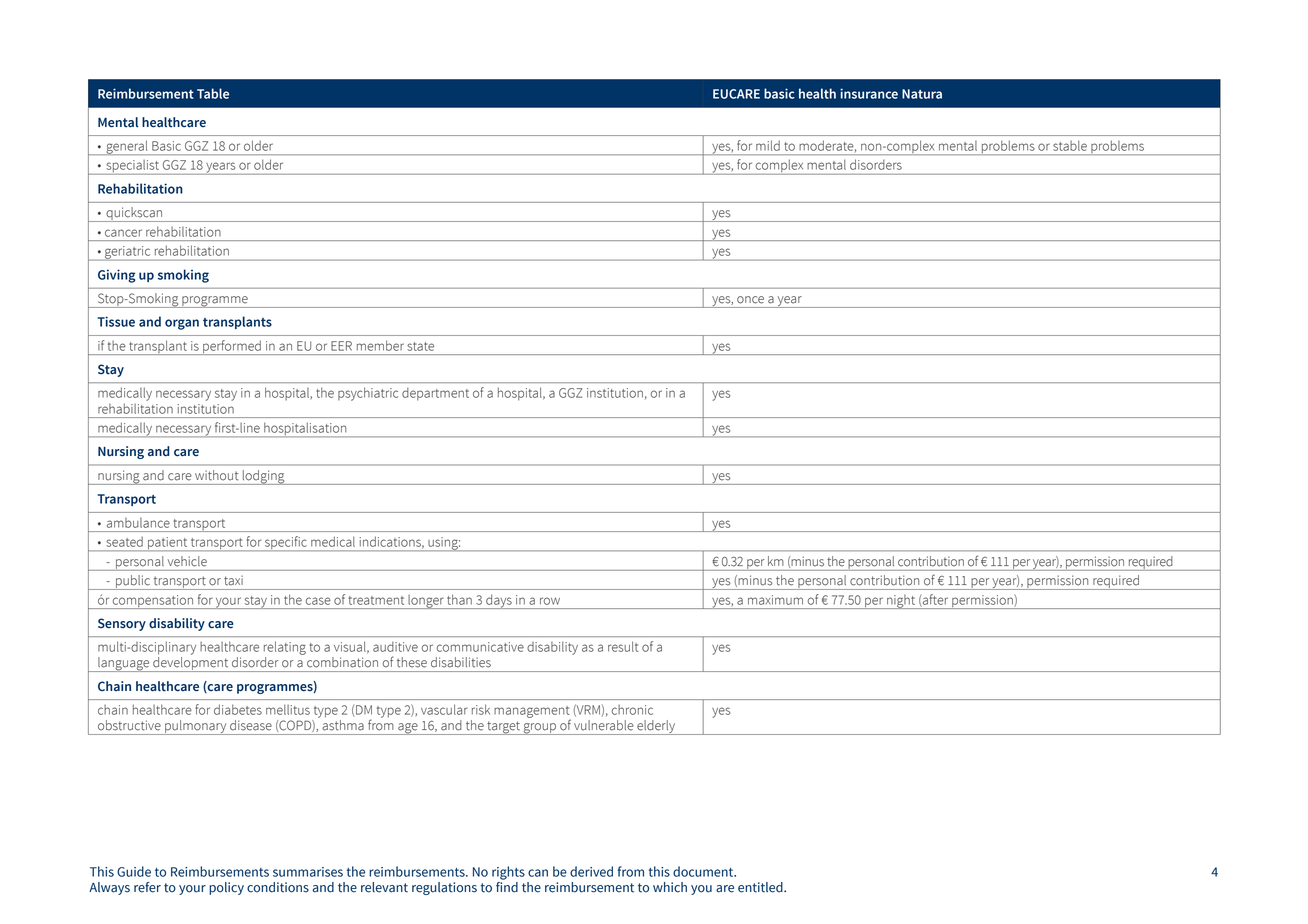  Describe the element at coordinates (775, 600) in the document. I see `maximum` at that location.
